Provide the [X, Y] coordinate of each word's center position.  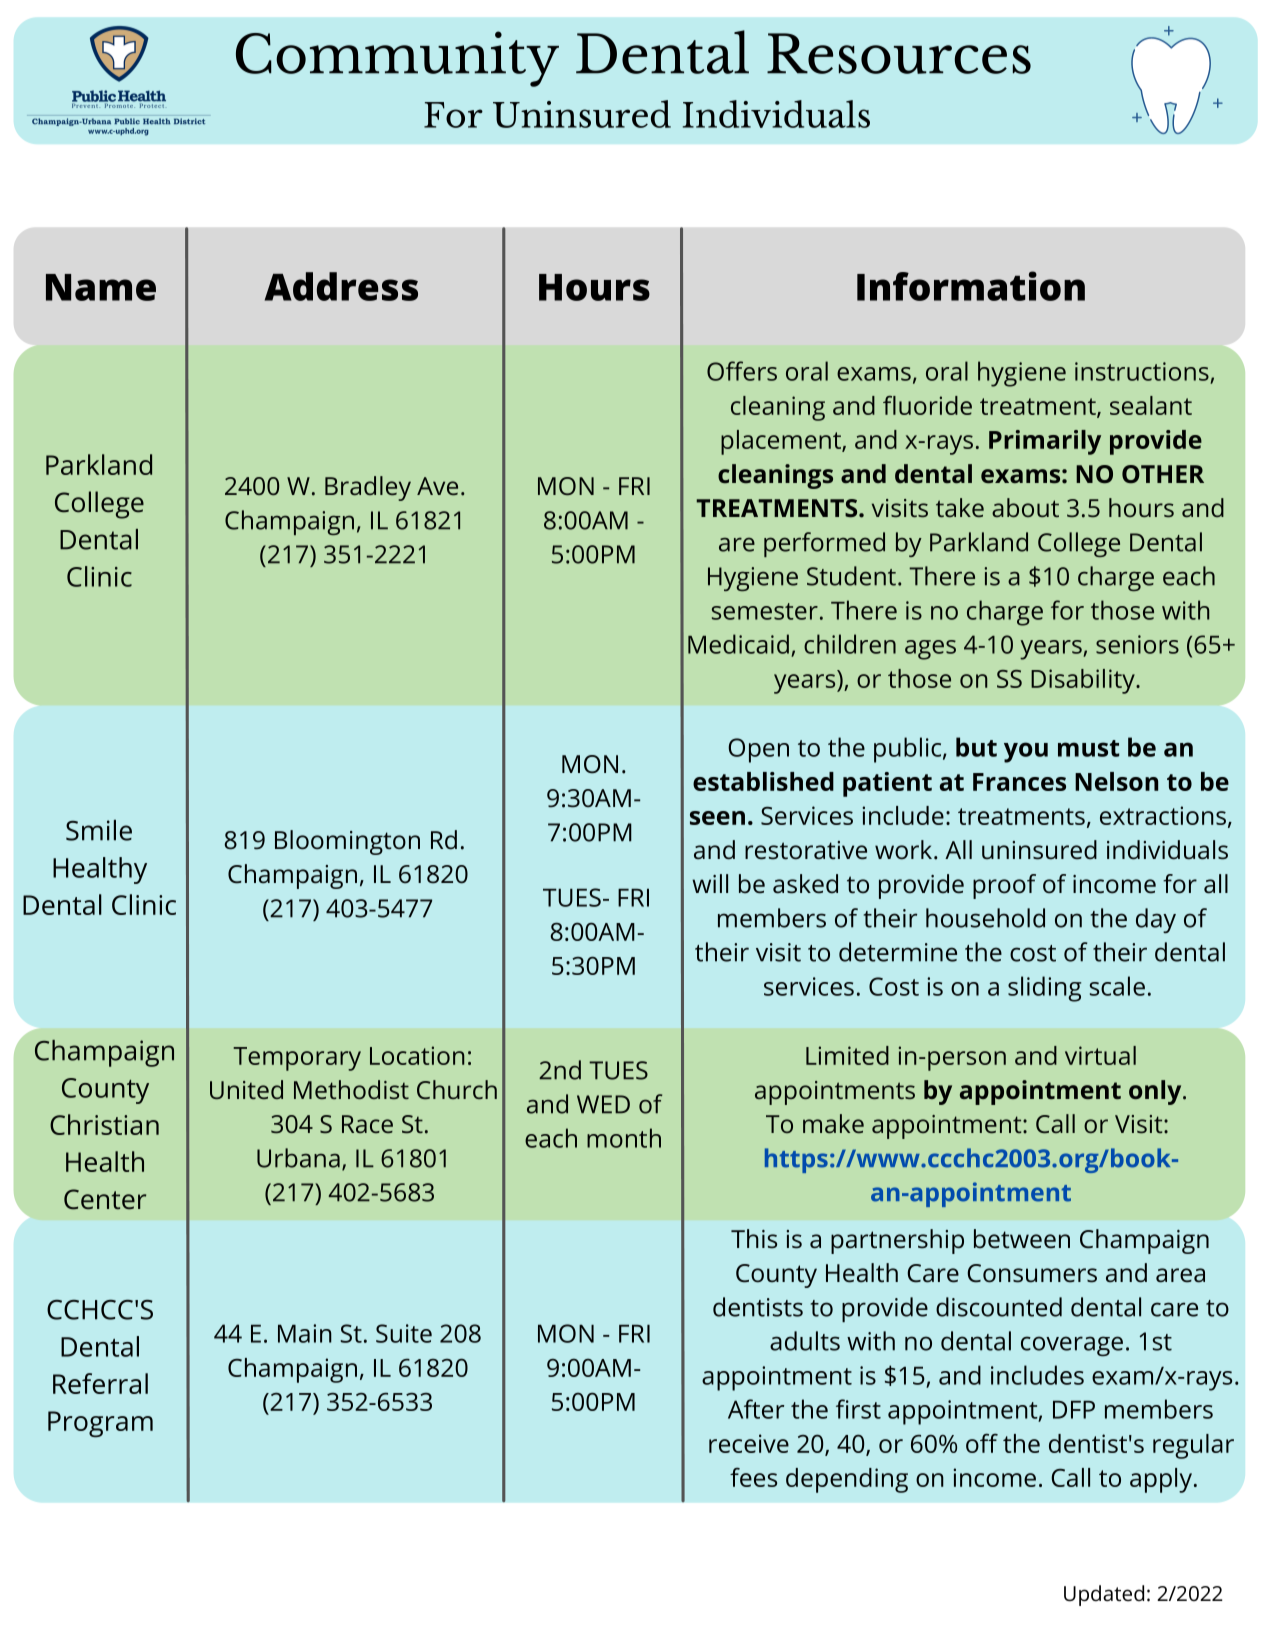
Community [397, 59]
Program [100, 1424]
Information [971, 286]
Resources [899, 53]
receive [749, 1443]
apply [1161, 1480]
